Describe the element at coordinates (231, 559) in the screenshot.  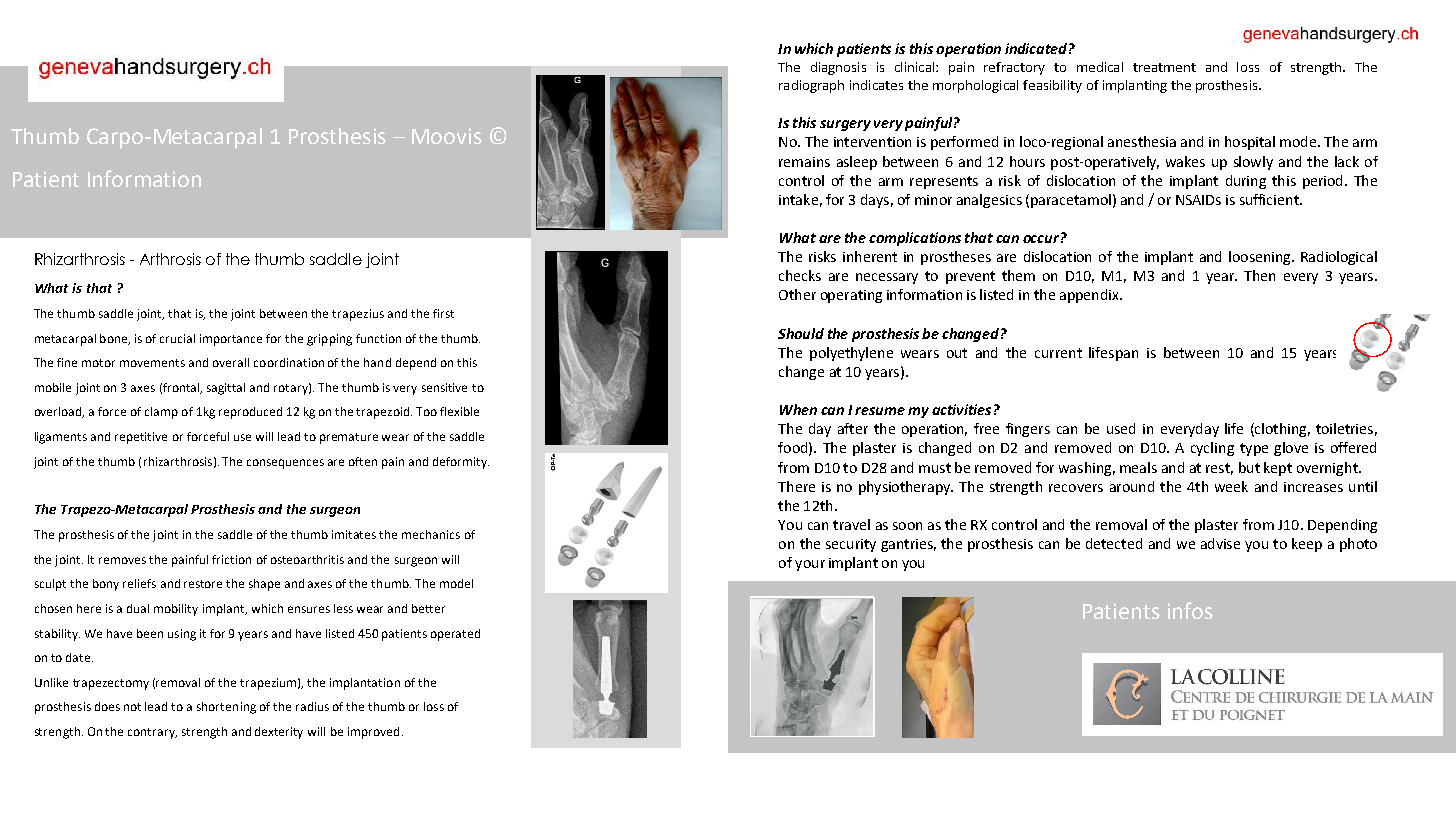
I see `friction` at that location.
